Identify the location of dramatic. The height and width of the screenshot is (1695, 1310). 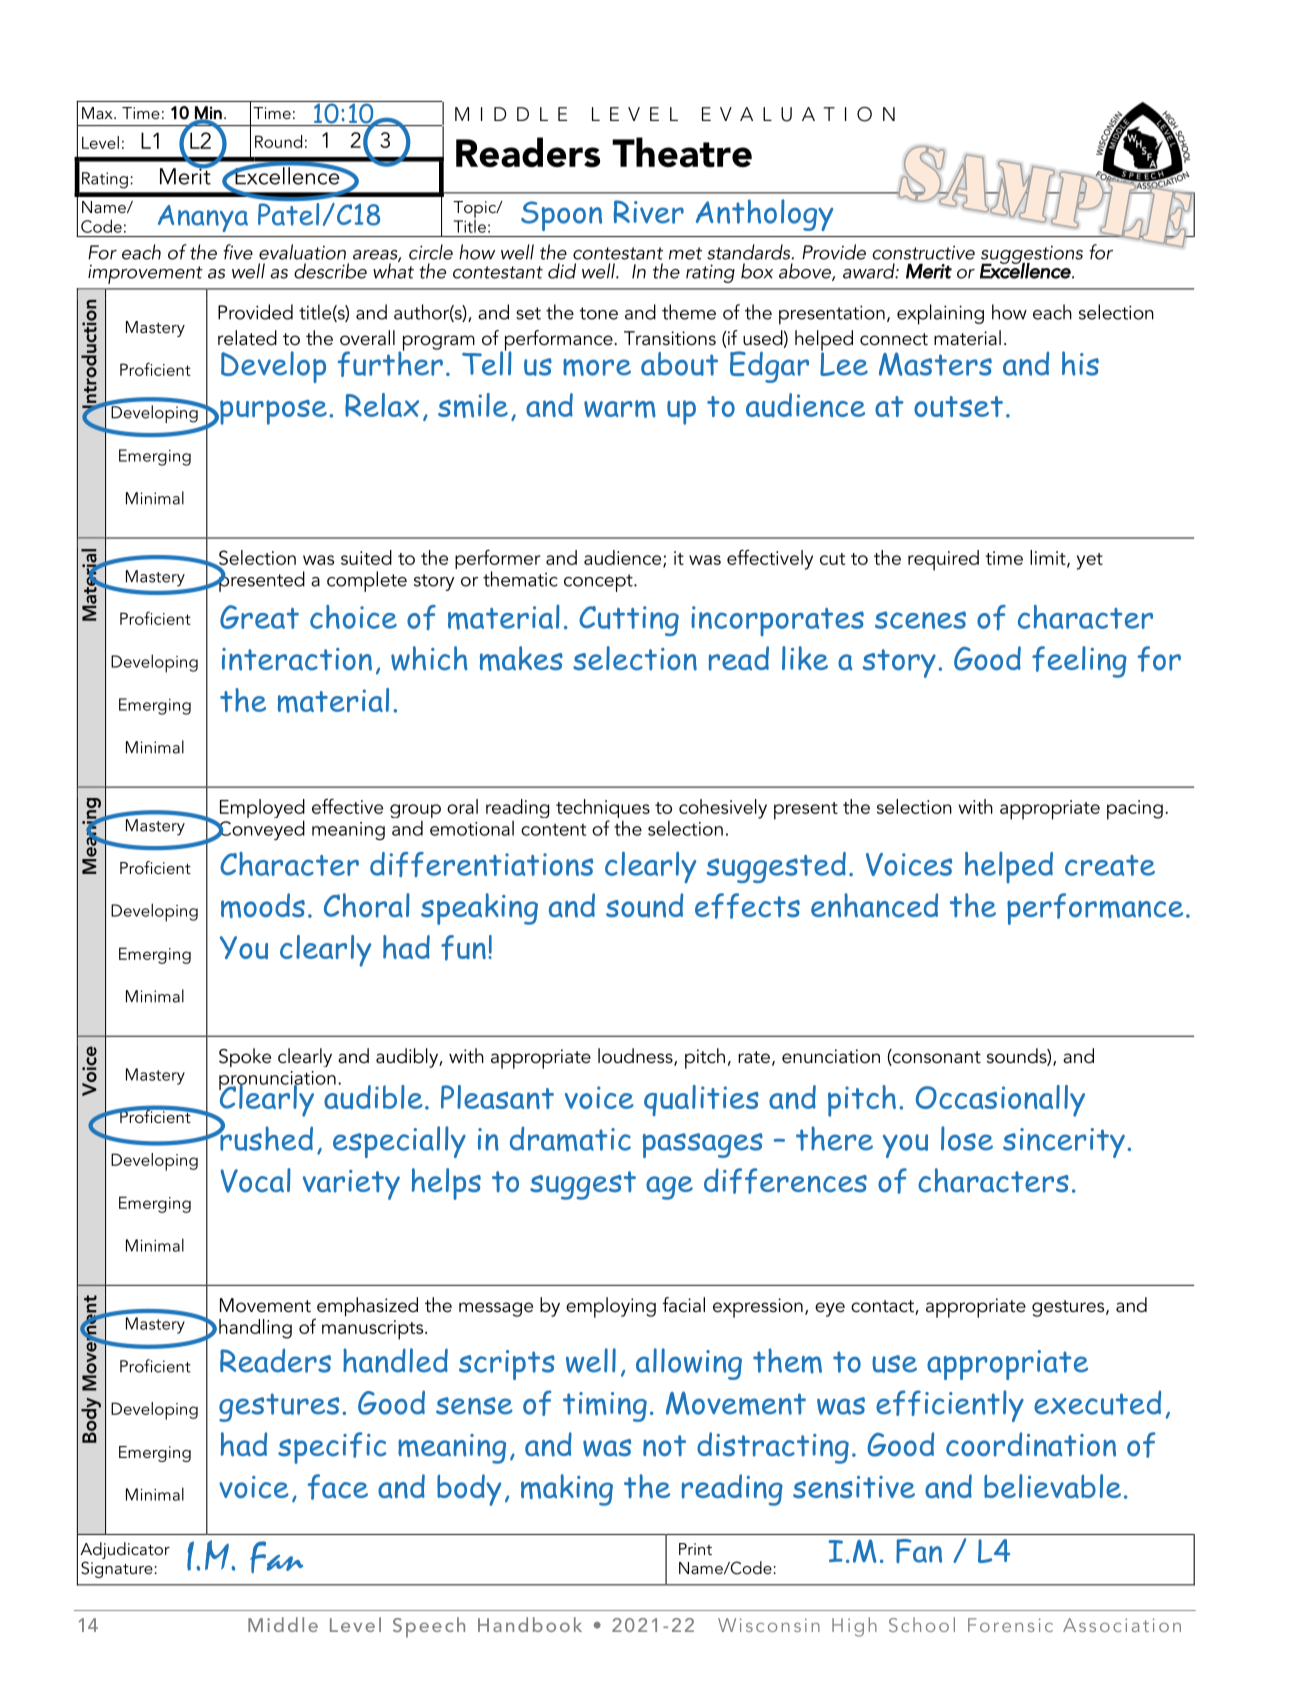
(570, 1139).
